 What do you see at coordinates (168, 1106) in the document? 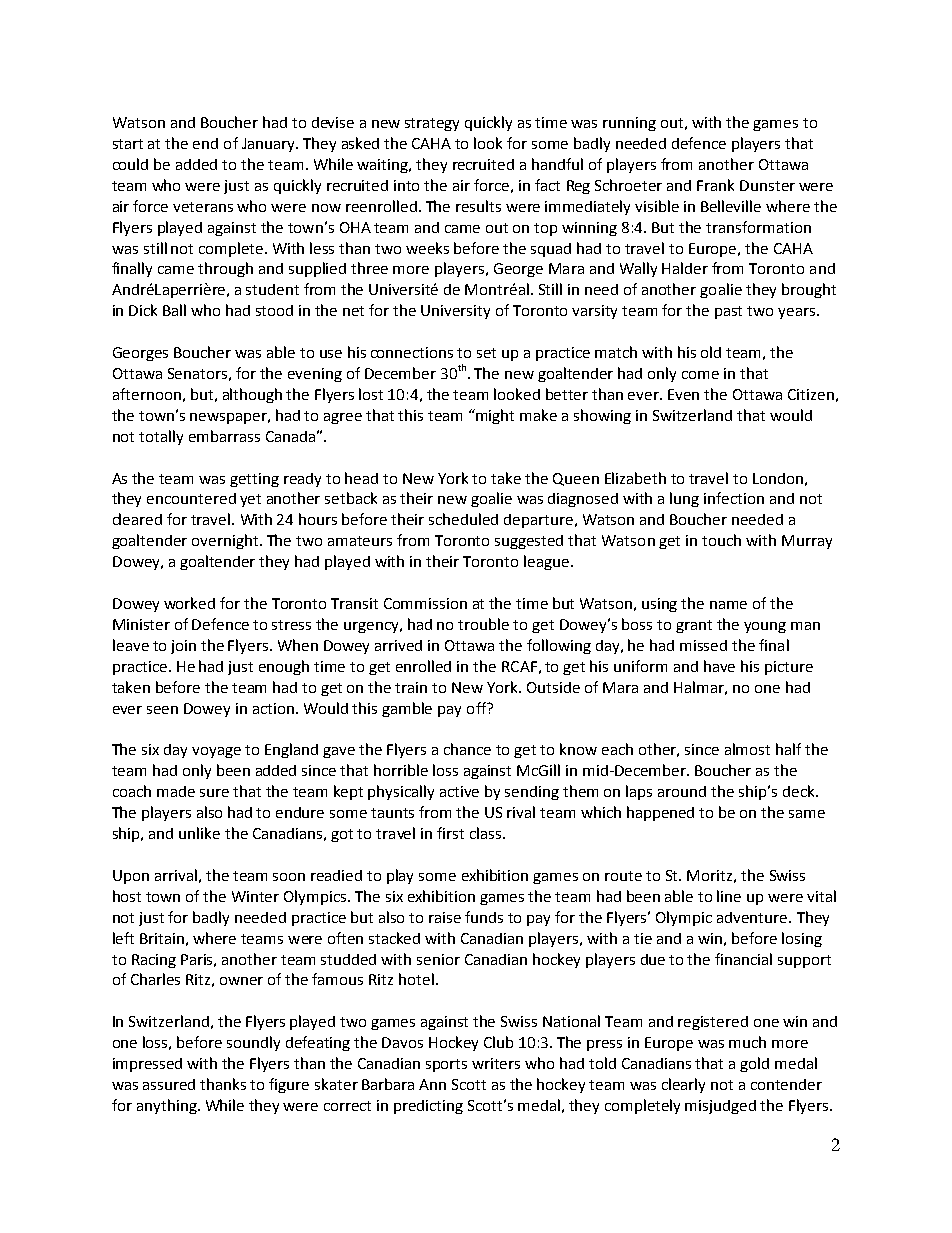
I see `anything` at bounding box center [168, 1106].
